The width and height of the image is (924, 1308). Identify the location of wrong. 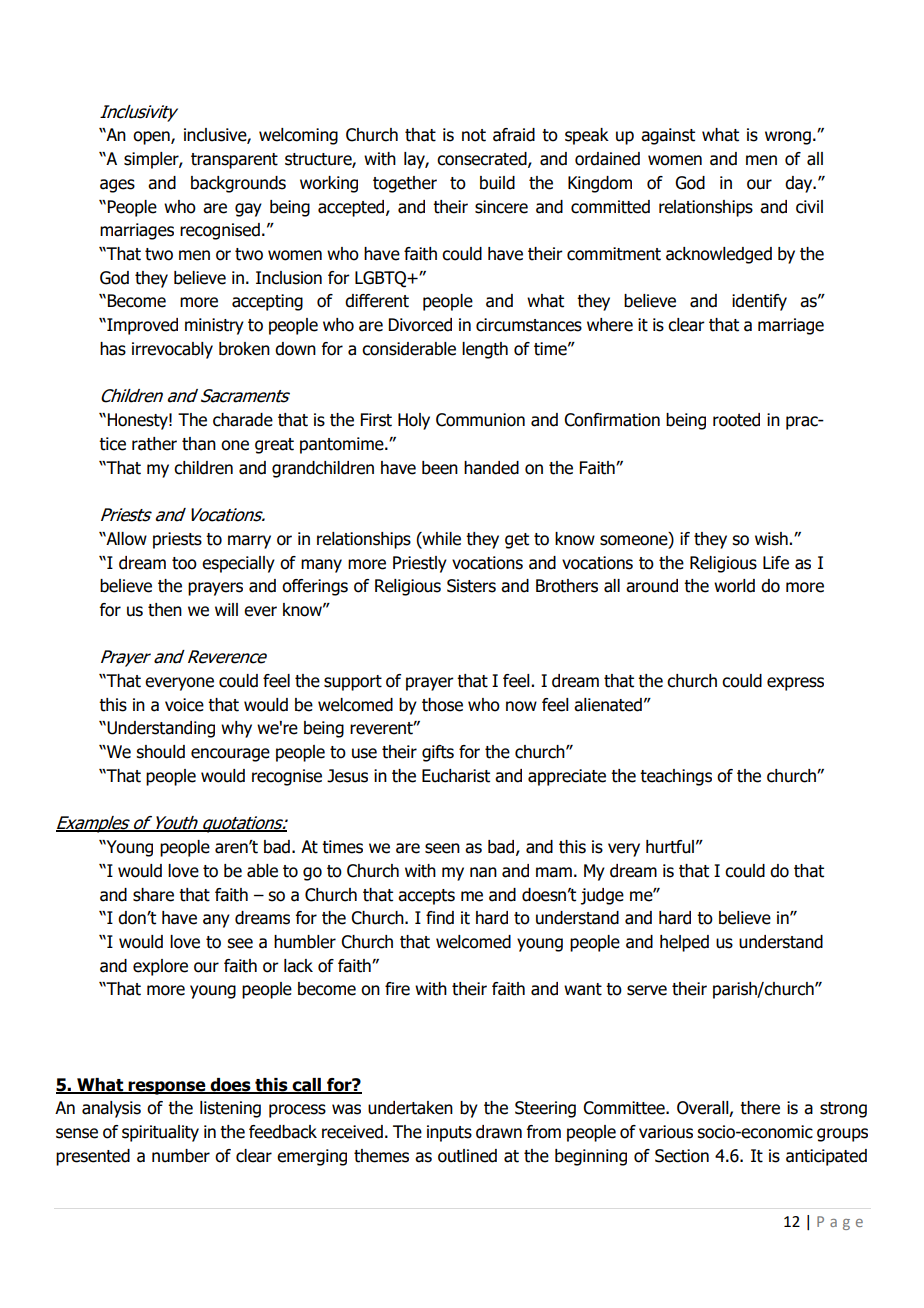
(788, 138).
